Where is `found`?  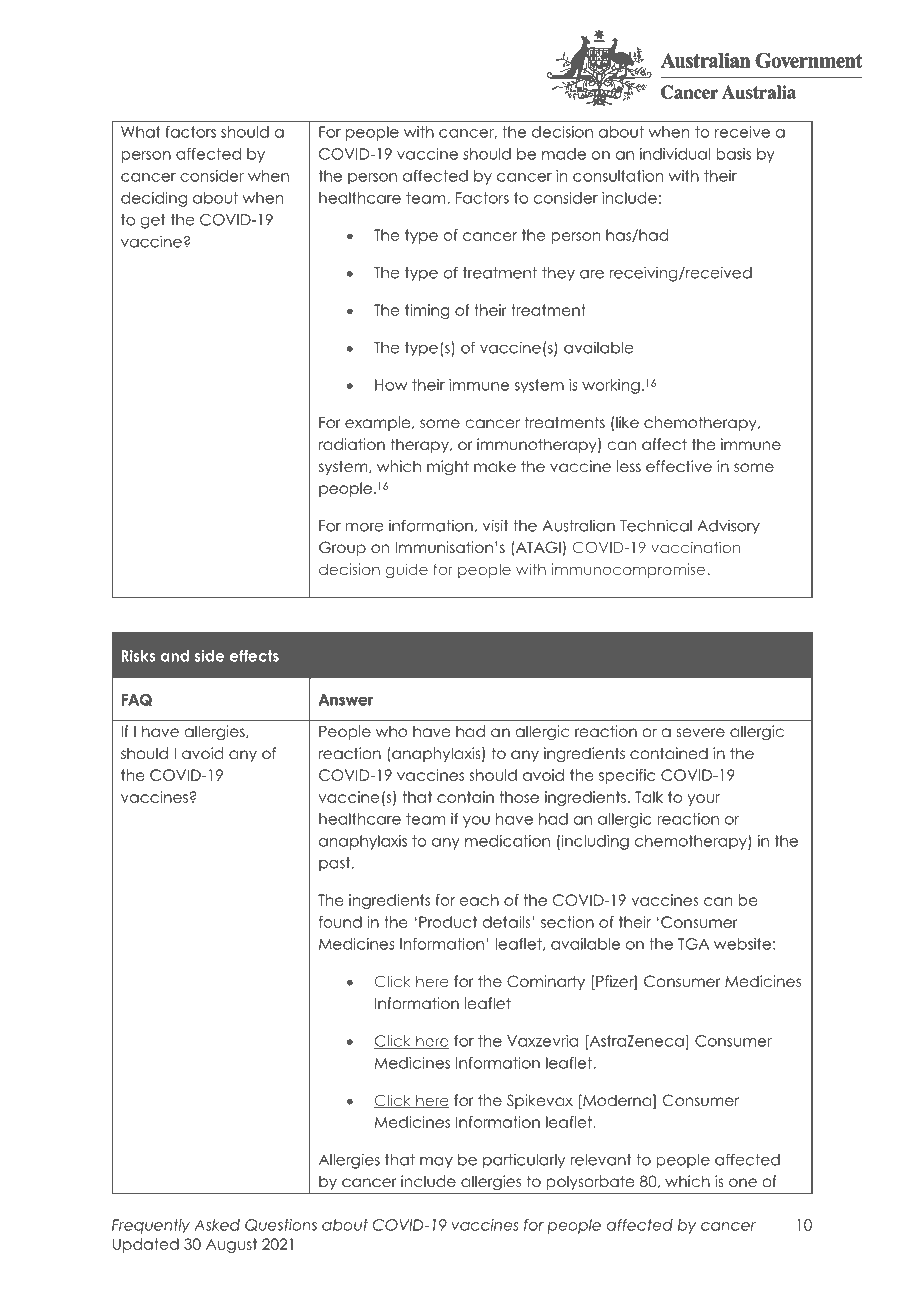
found is located at coordinates (340, 922).
